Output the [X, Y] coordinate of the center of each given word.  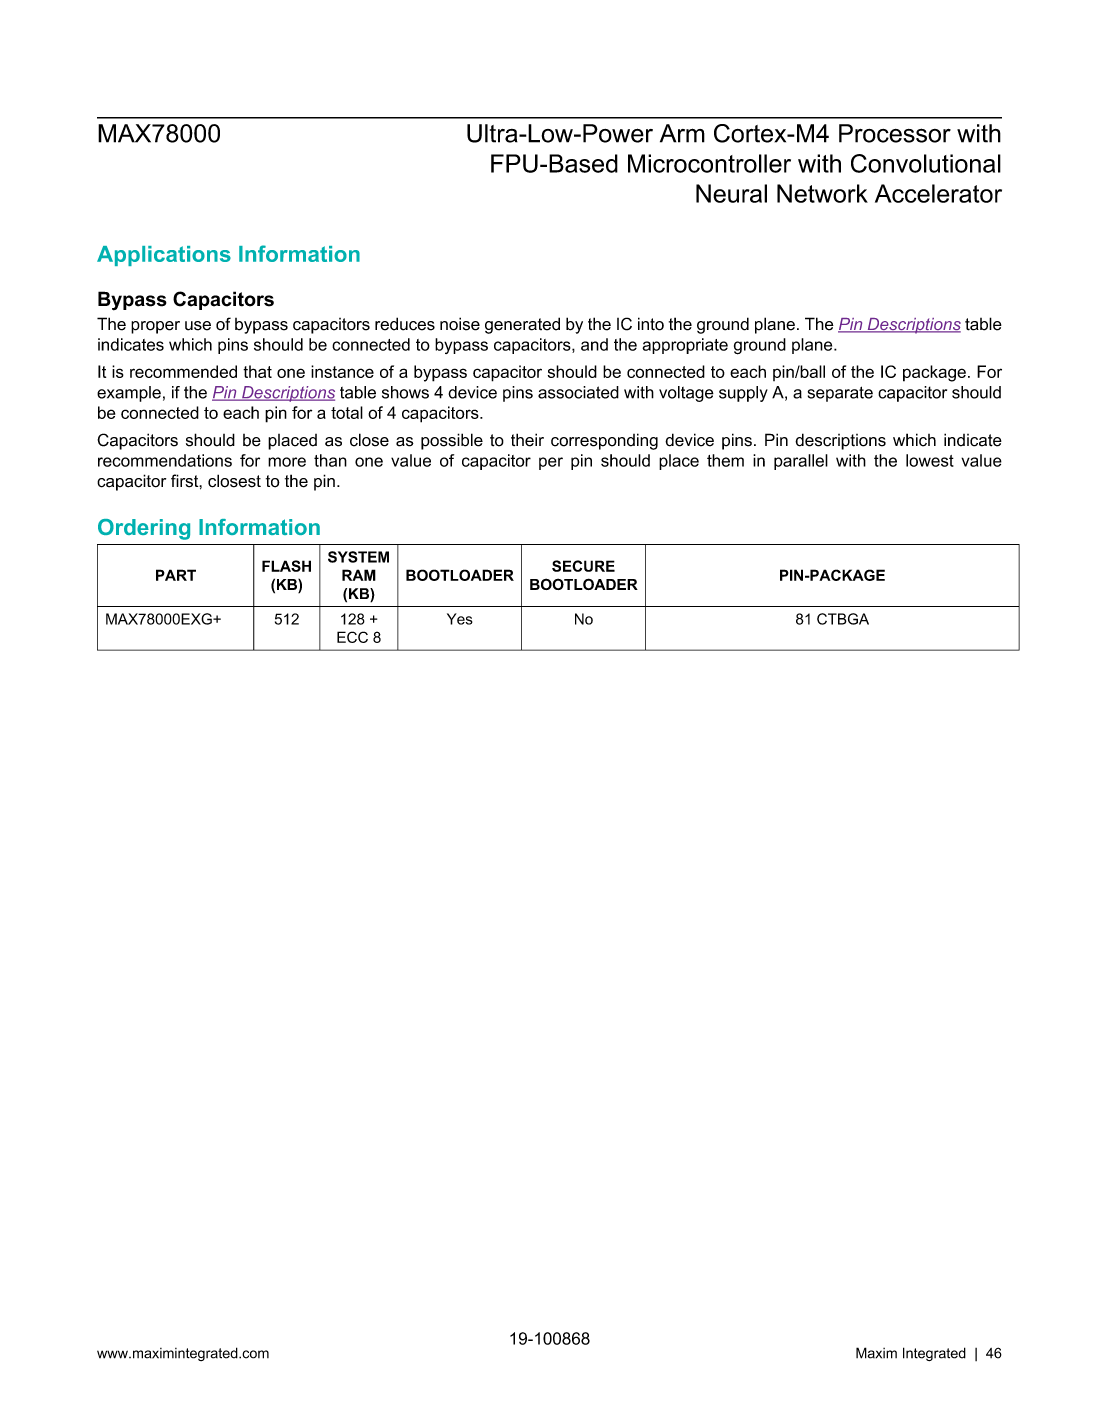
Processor [895, 133]
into [651, 324]
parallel [801, 462]
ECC [352, 637]
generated [522, 325]
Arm [682, 133]
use [198, 326]
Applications [164, 256]
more [287, 462]
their [527, 440]
